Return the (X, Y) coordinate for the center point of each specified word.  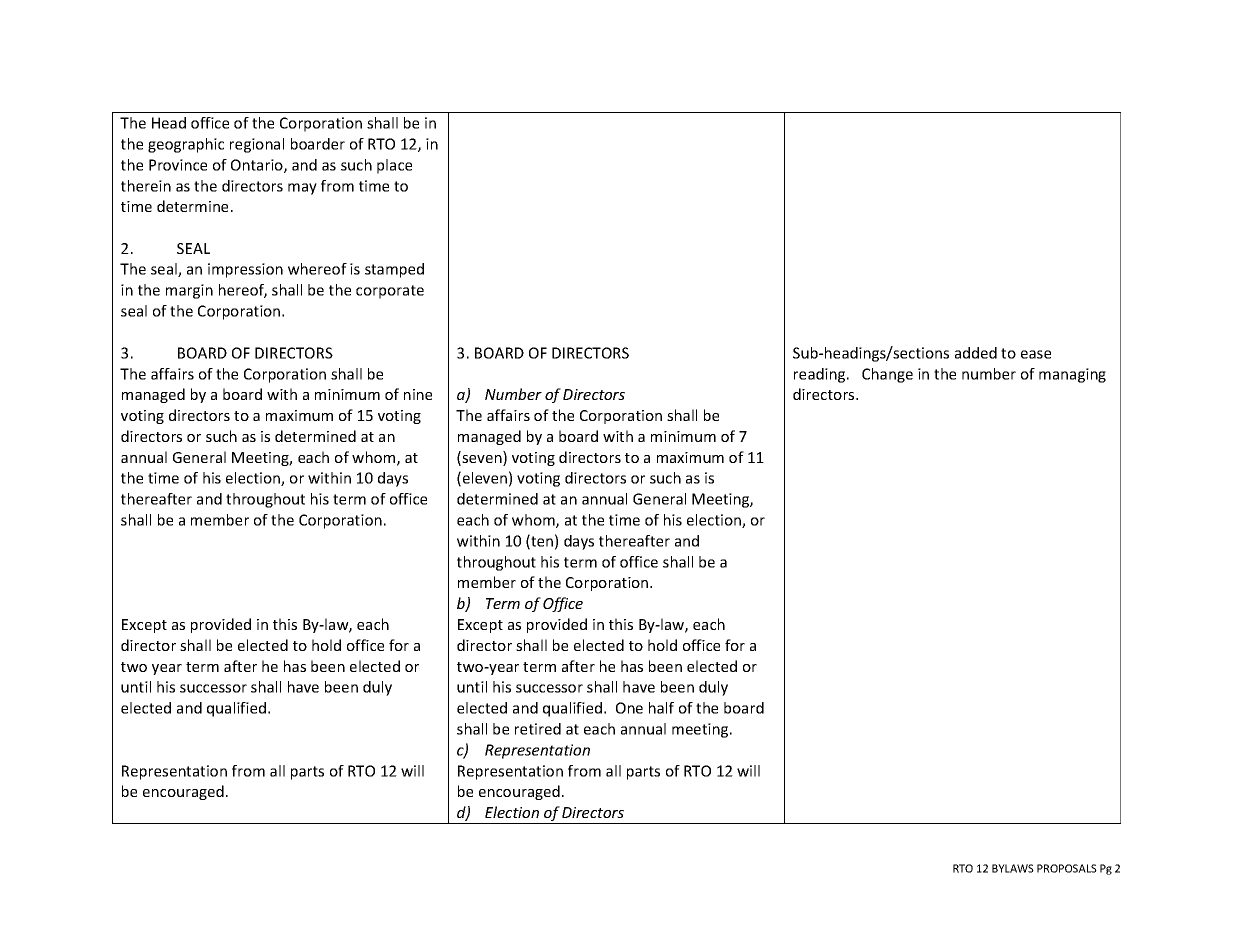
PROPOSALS (1067, 868)
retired (538, 729)
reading (821, 375)
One (629, 708)
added (976, 353)
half (661, 708)
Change (887, 375)
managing (1072, 375)
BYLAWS (1013, 868)
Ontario (258, 166)
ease (1036, 354)
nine (418, 394)
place (394, 166)
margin (189, 291)
